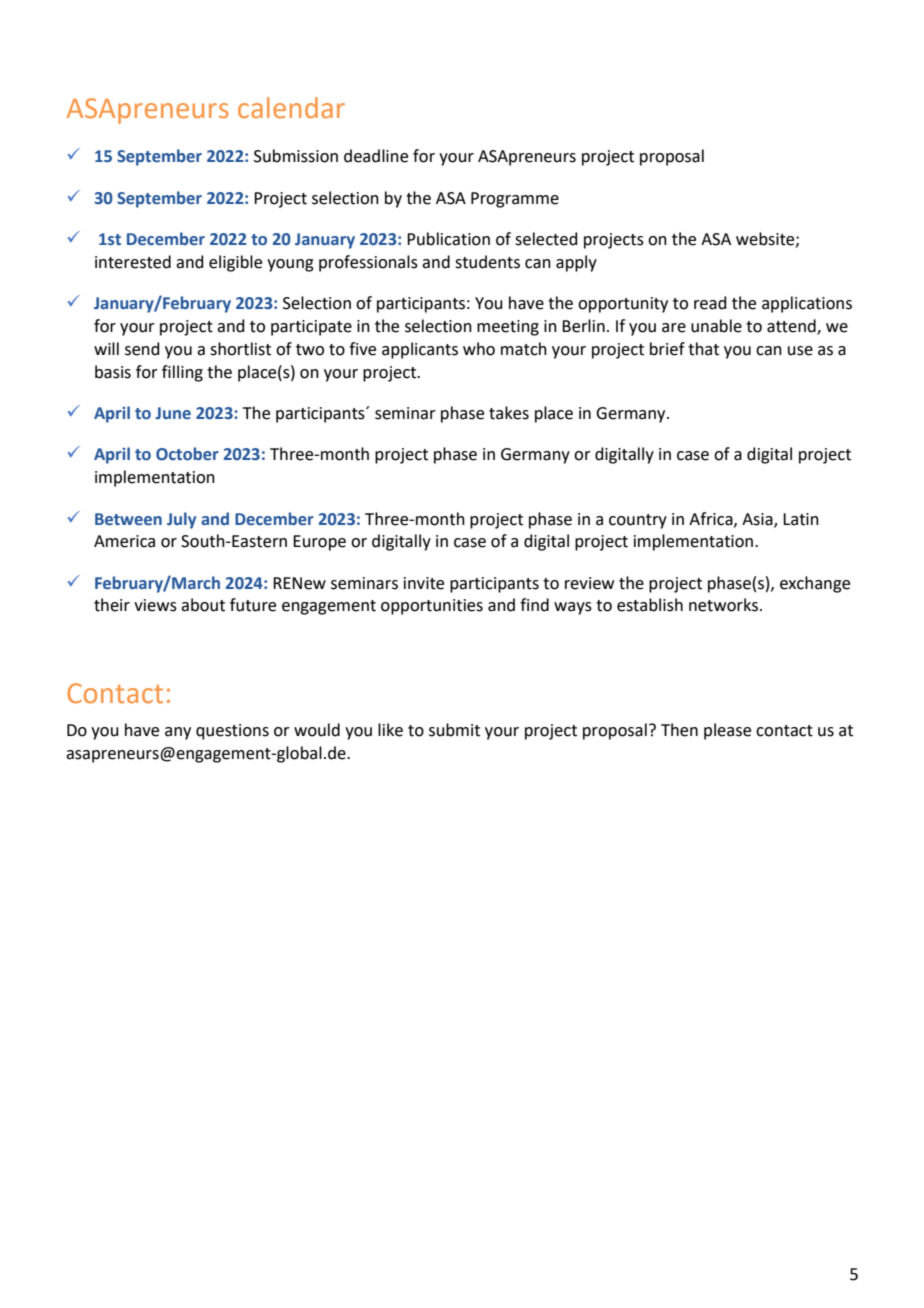  I want to click on submit, so click(454, 730).
